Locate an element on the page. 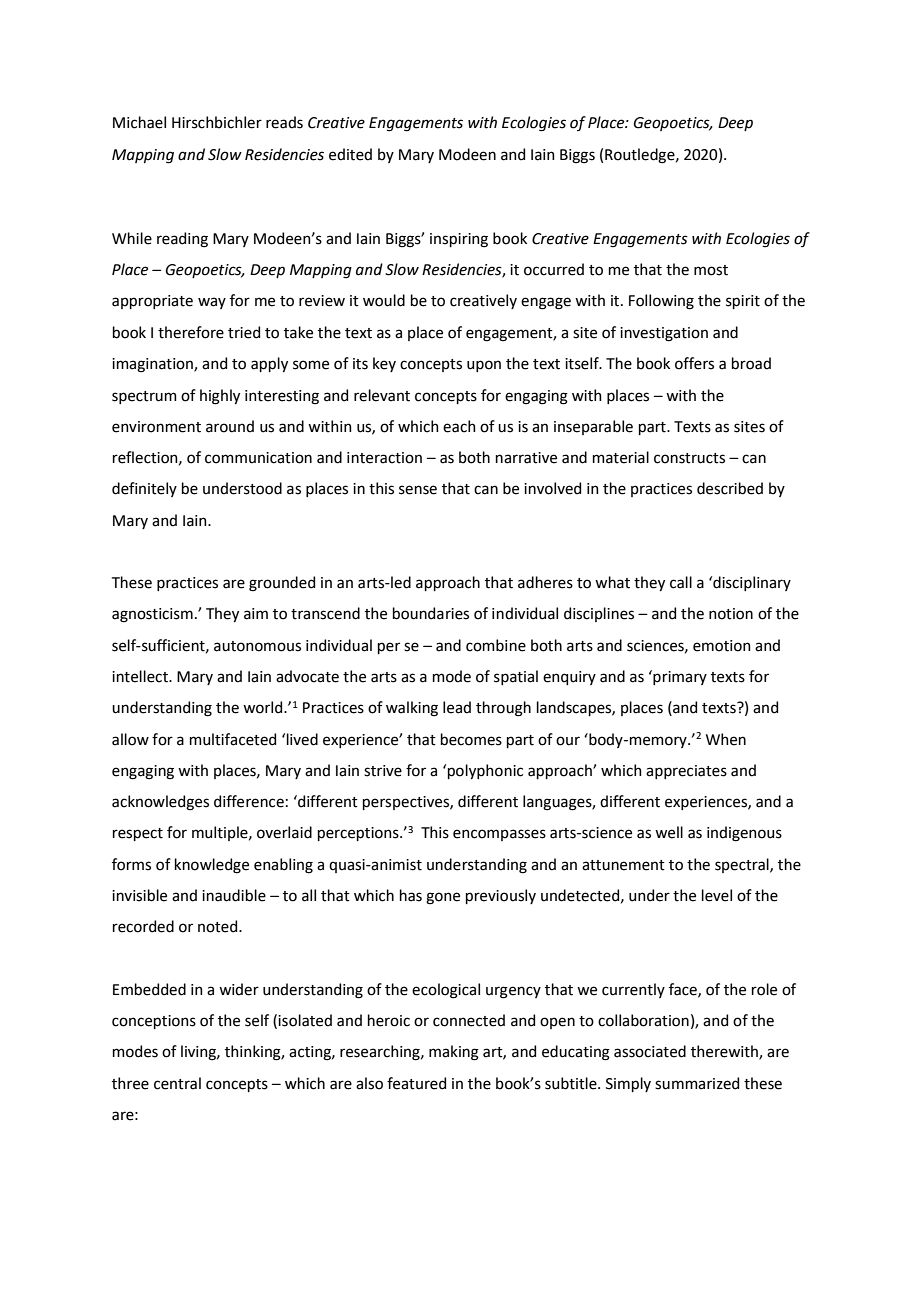 Image resolution: width=924 pixels, height=1308 pixels. aim is located at coordinates (256, 614).
